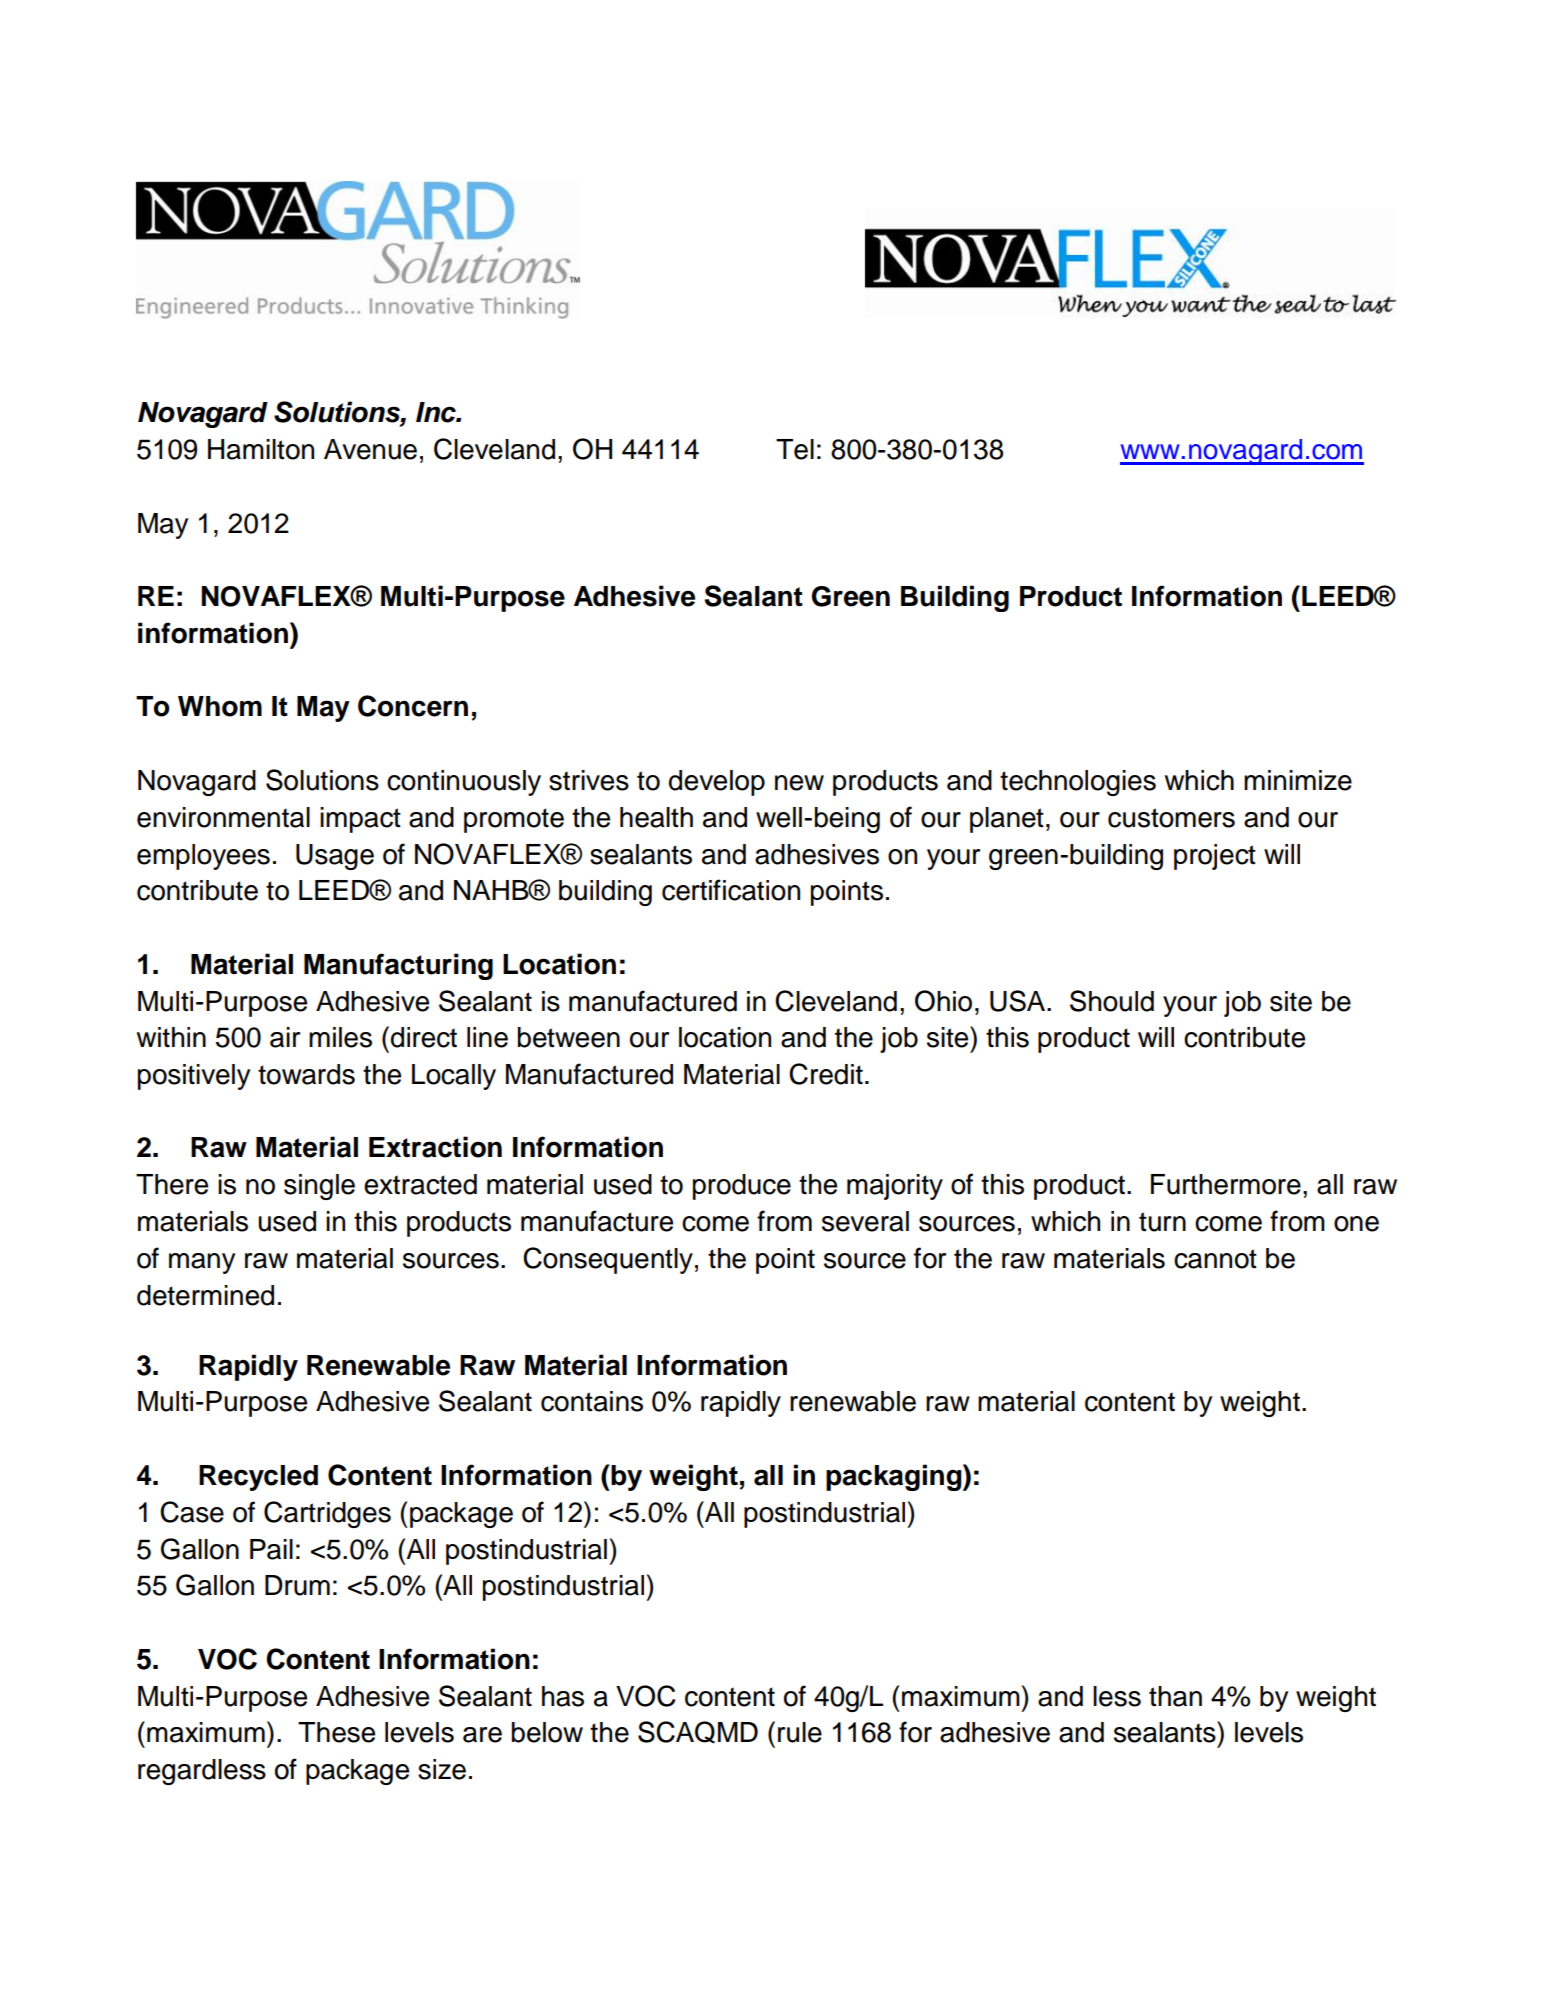 This screenshot has width=1547, height=2001. Describe the element at coordinates (1175, 1696) in the screenshot. I see `than` at that location.
